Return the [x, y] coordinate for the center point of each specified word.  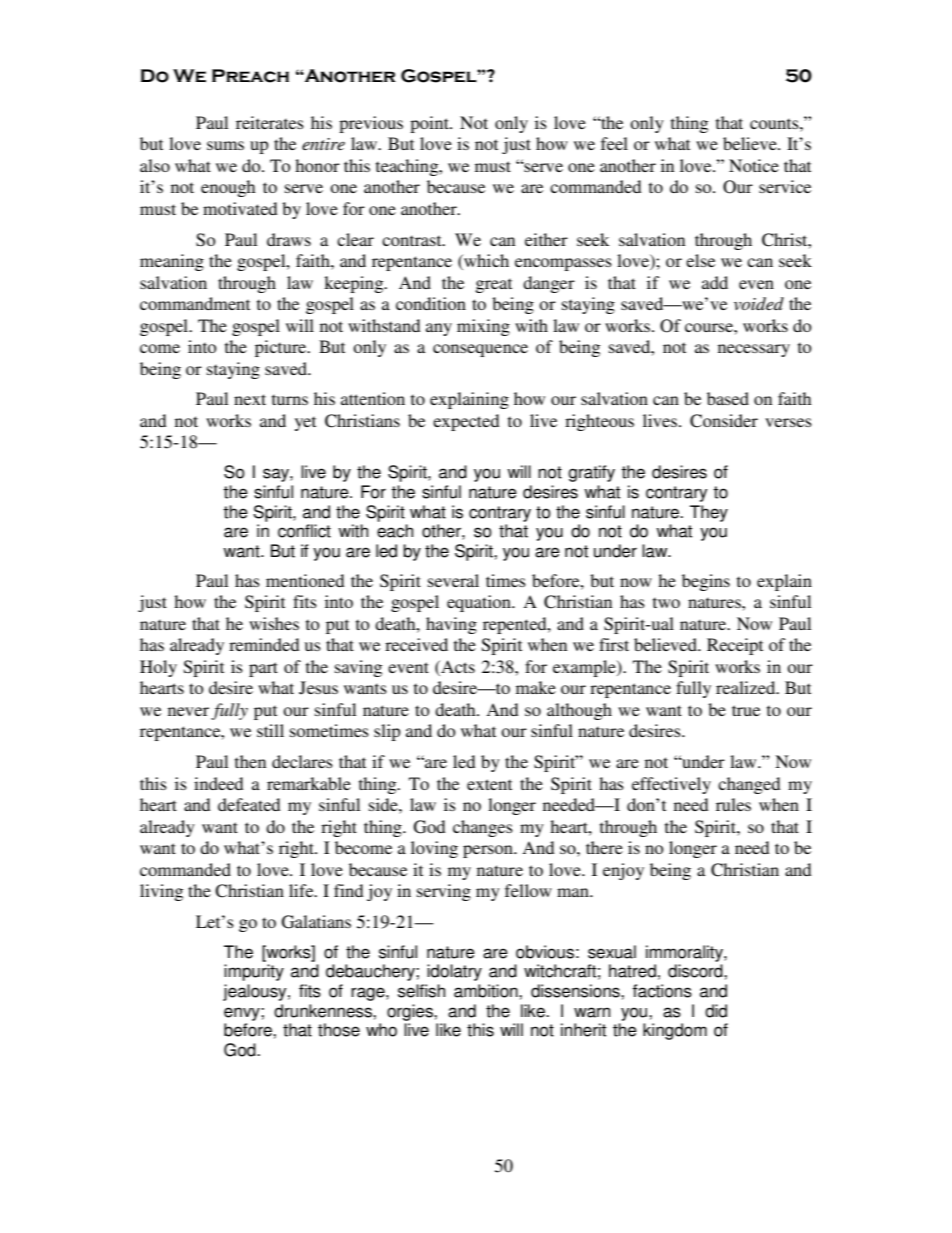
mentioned [305, 580]
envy [243, 1014]
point [430, 124]
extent [489, 784]
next [250, 399]
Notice [754, 165]
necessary [754, 350]
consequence [480, 350]
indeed [219, 783]
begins [706, 582]
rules [733, 804]
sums [225, 145]
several [453, 580]
